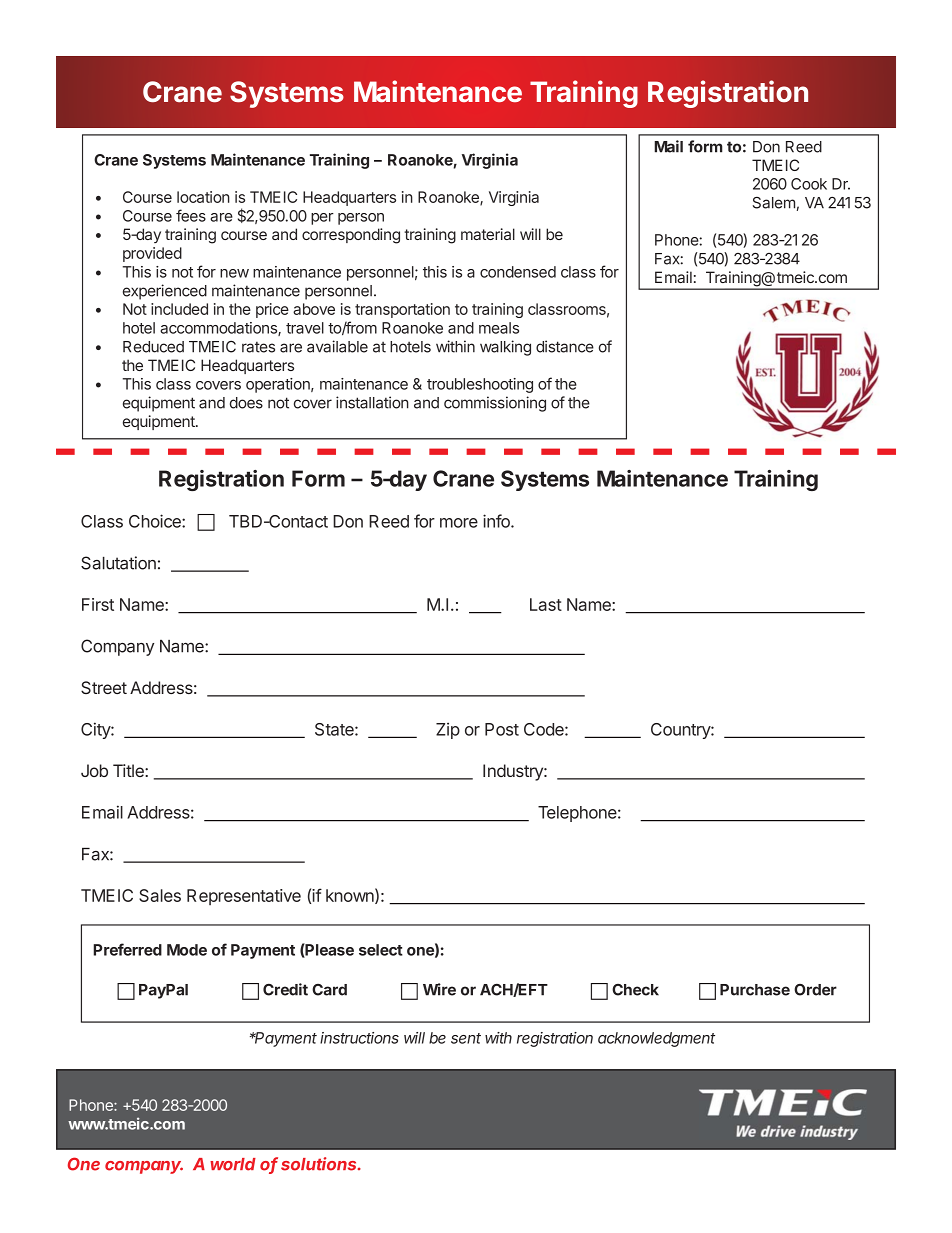 The width and height of the document is (952, 1233). I want to click on Salem, so click(773, 203).
